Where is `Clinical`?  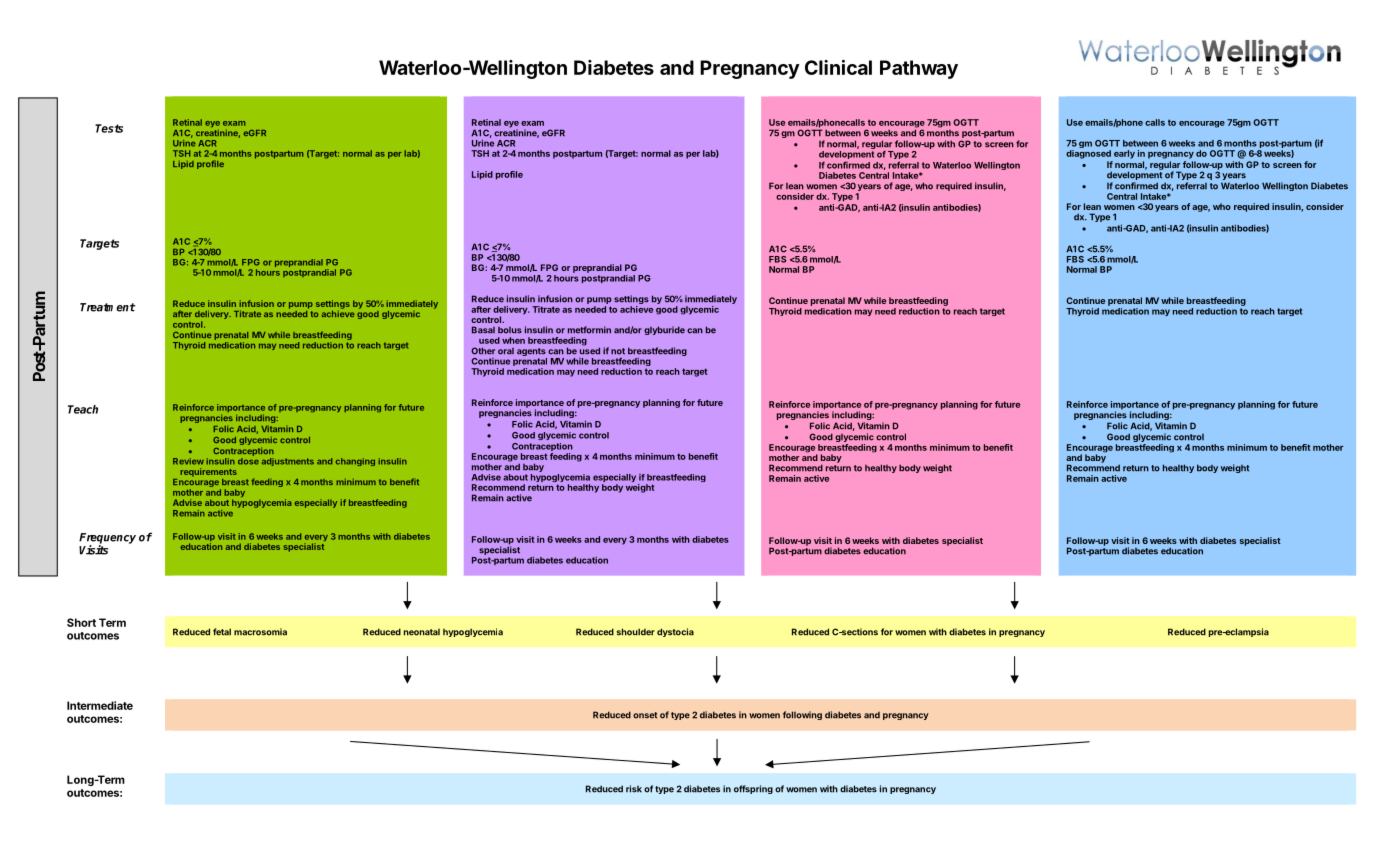
Clinical is located at coordinates (838, 67).
